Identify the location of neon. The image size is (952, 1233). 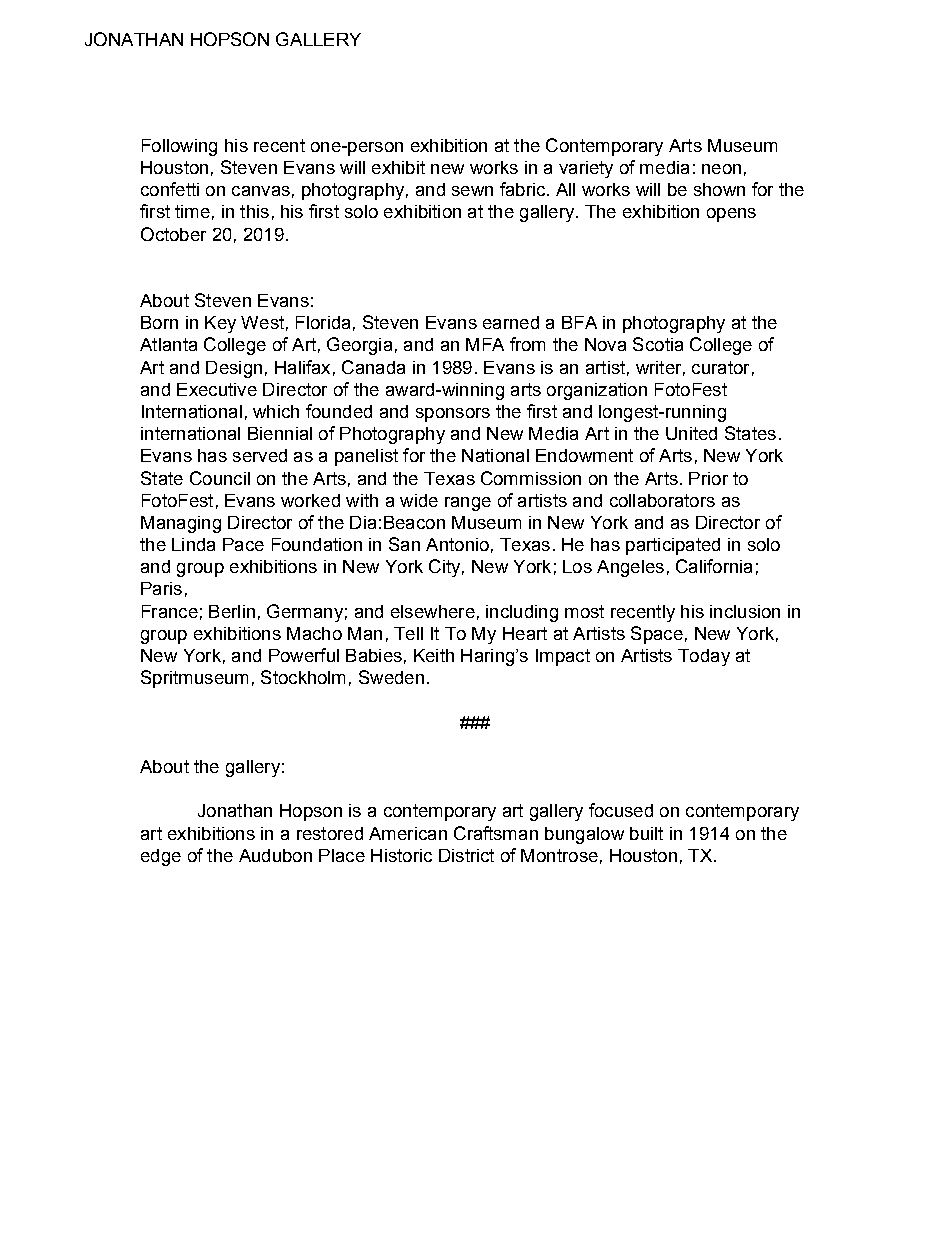
(721, 169).
